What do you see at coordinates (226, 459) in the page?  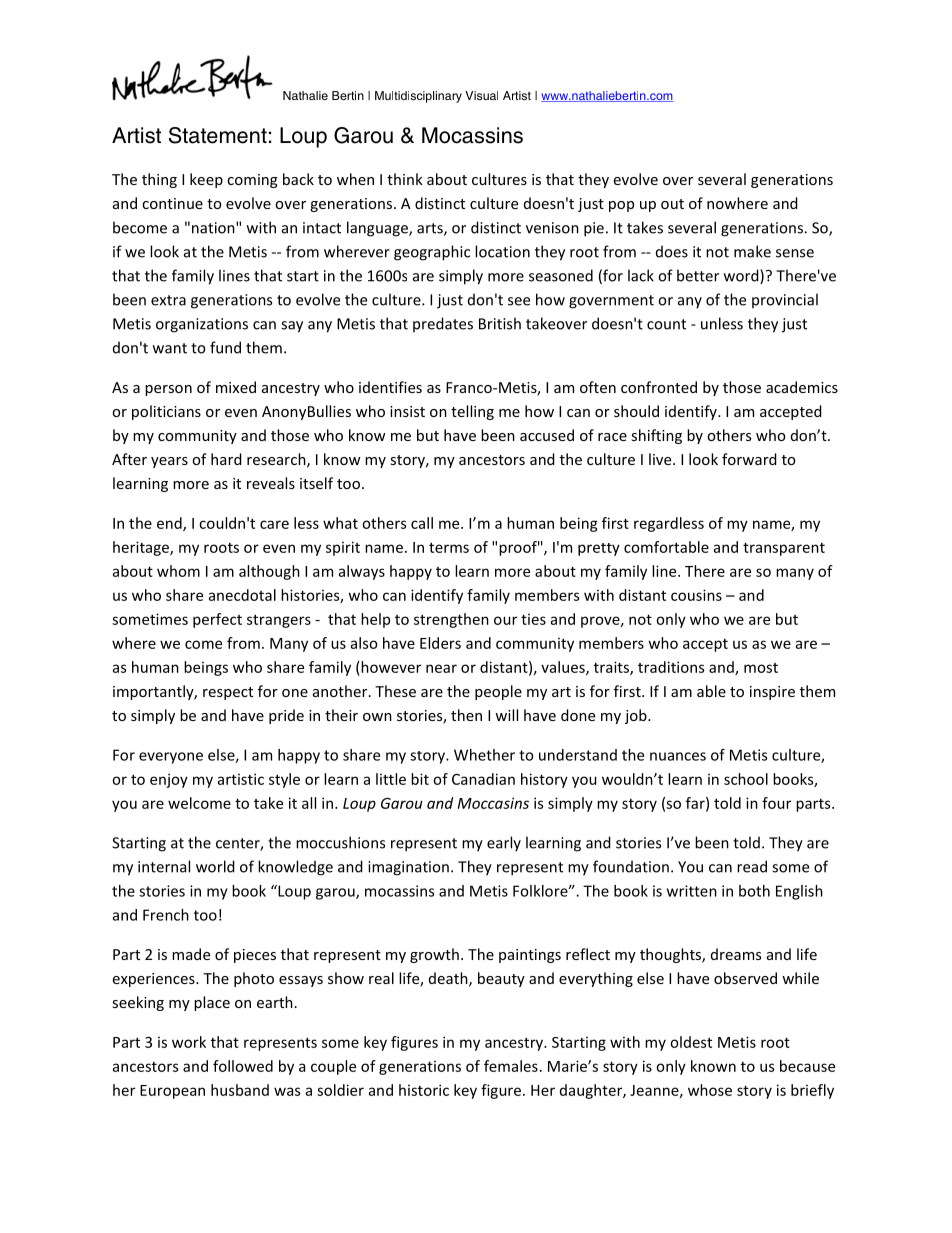 I see `hard` at bounding box center [226, 459].
